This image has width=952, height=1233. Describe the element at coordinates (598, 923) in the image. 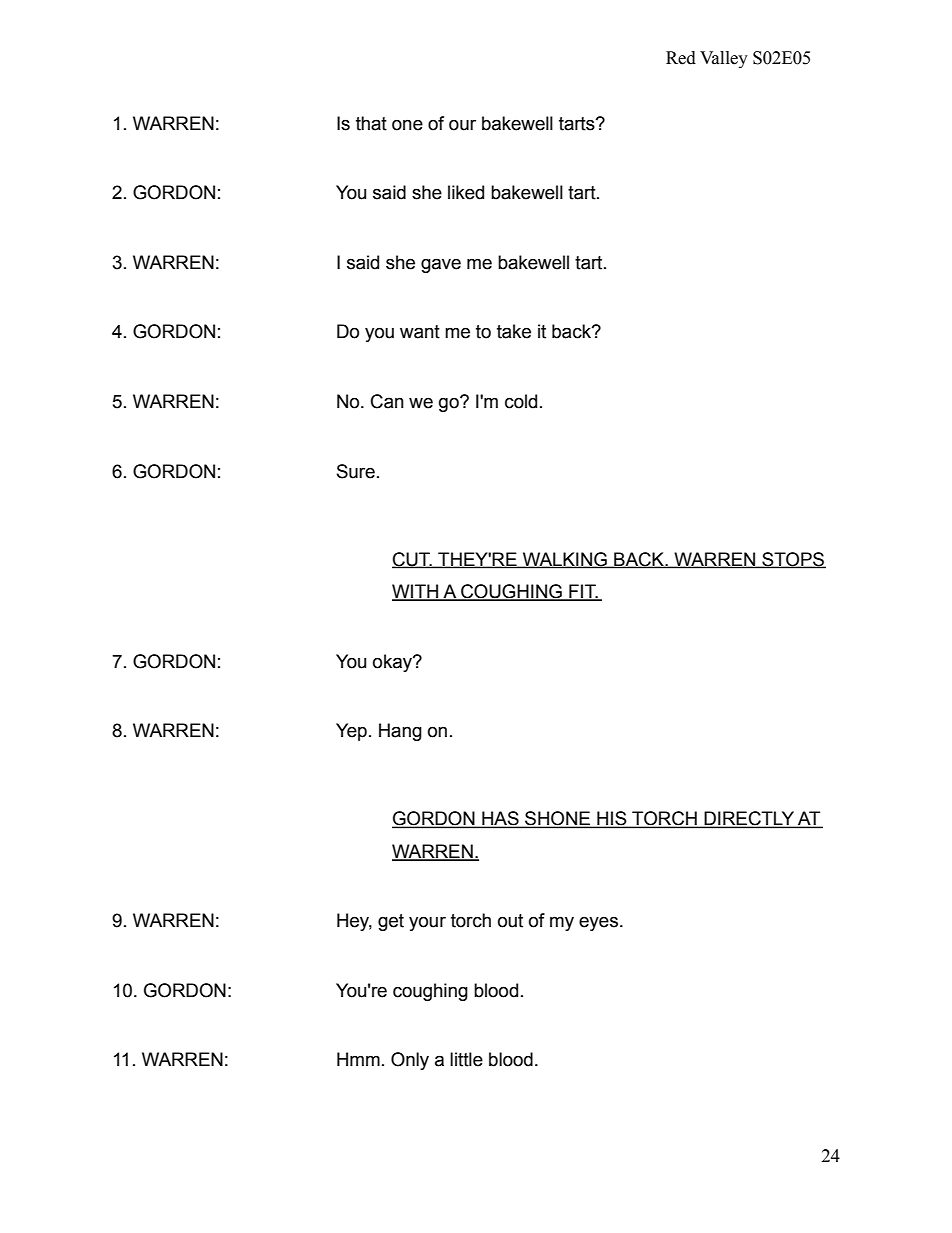

I see `eyes` at that location.
